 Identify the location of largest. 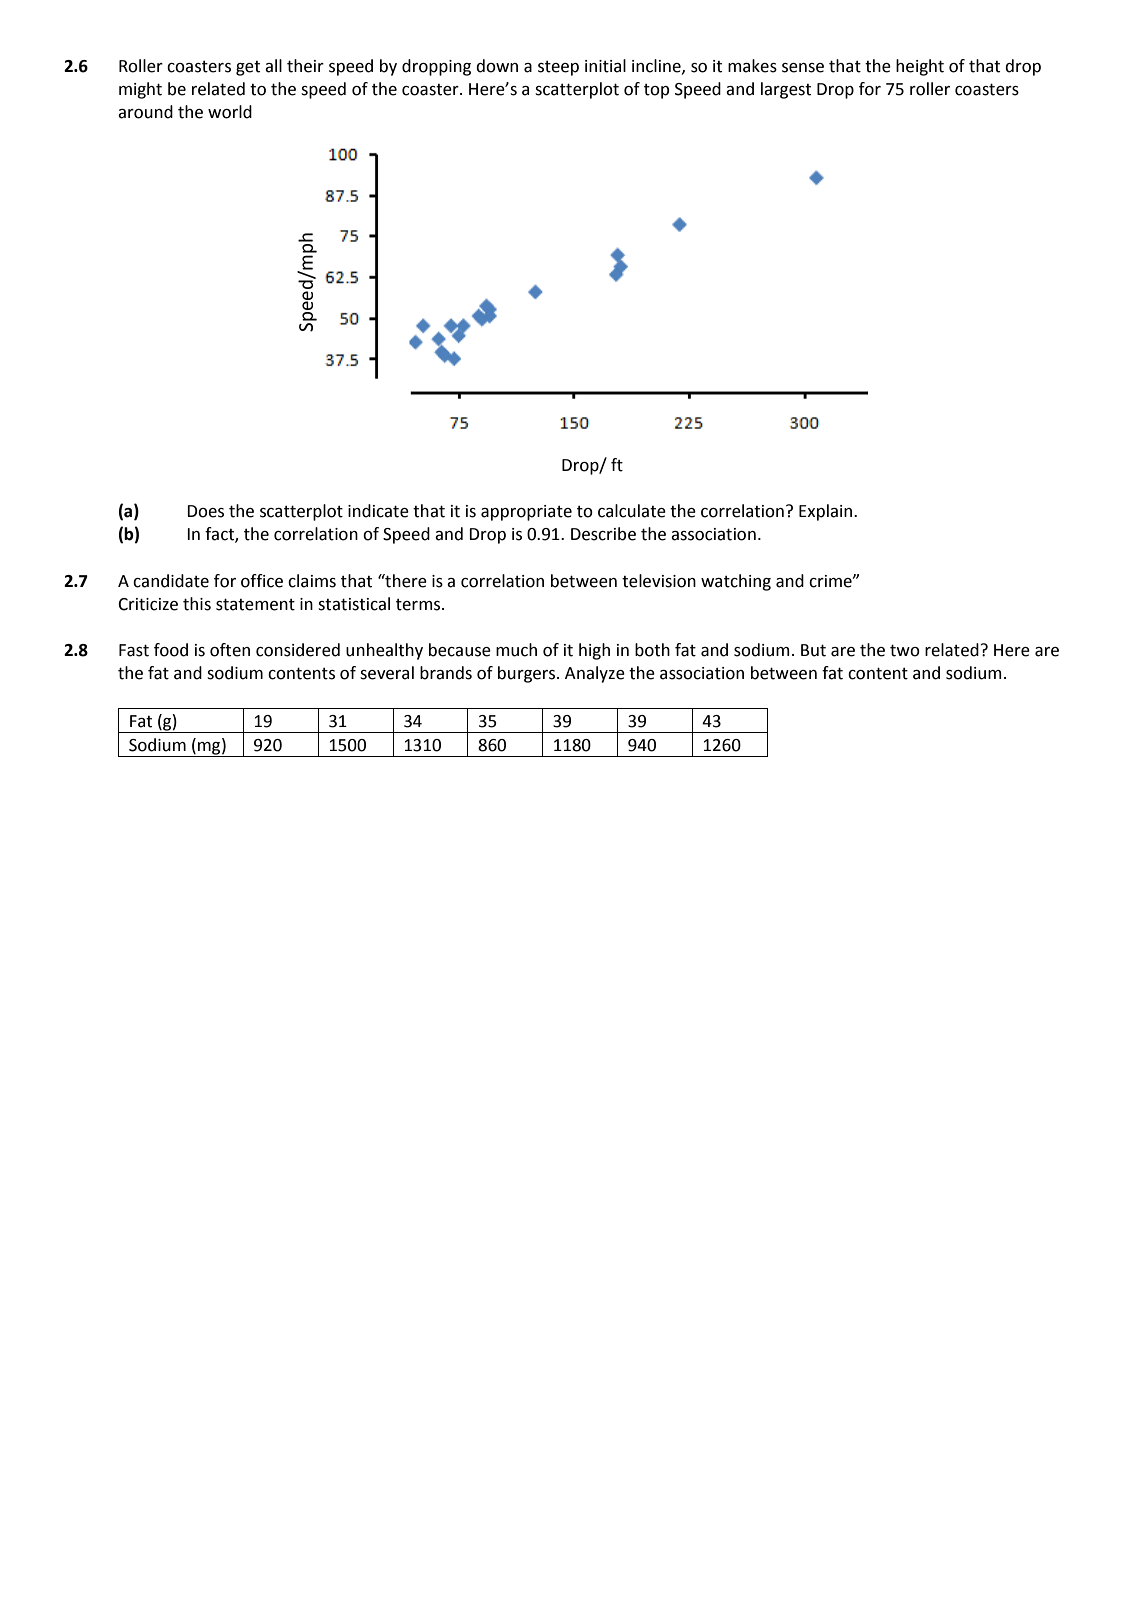
(786, 90).
